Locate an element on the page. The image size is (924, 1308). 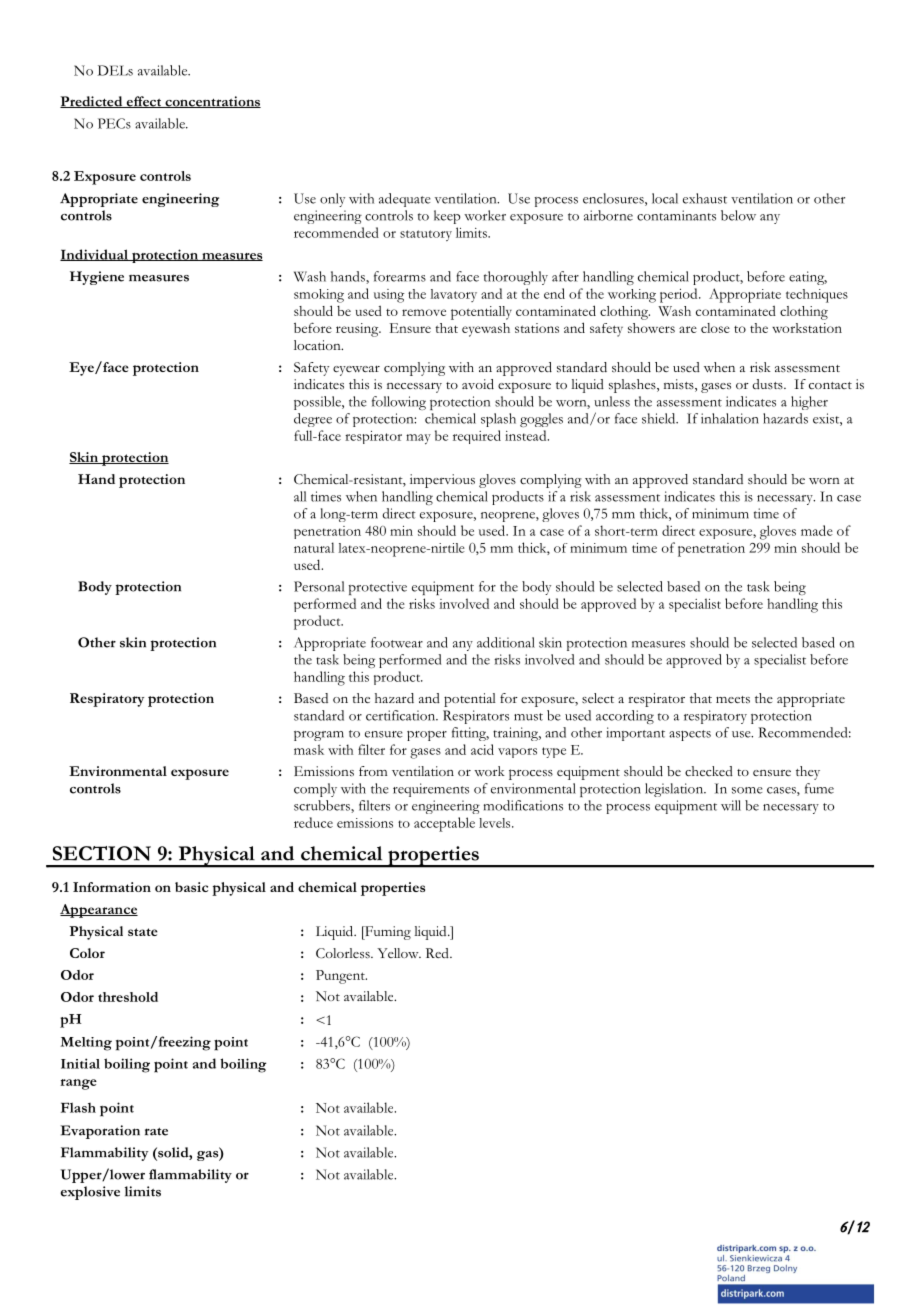
Personal is located at coordinates (319, 586).
